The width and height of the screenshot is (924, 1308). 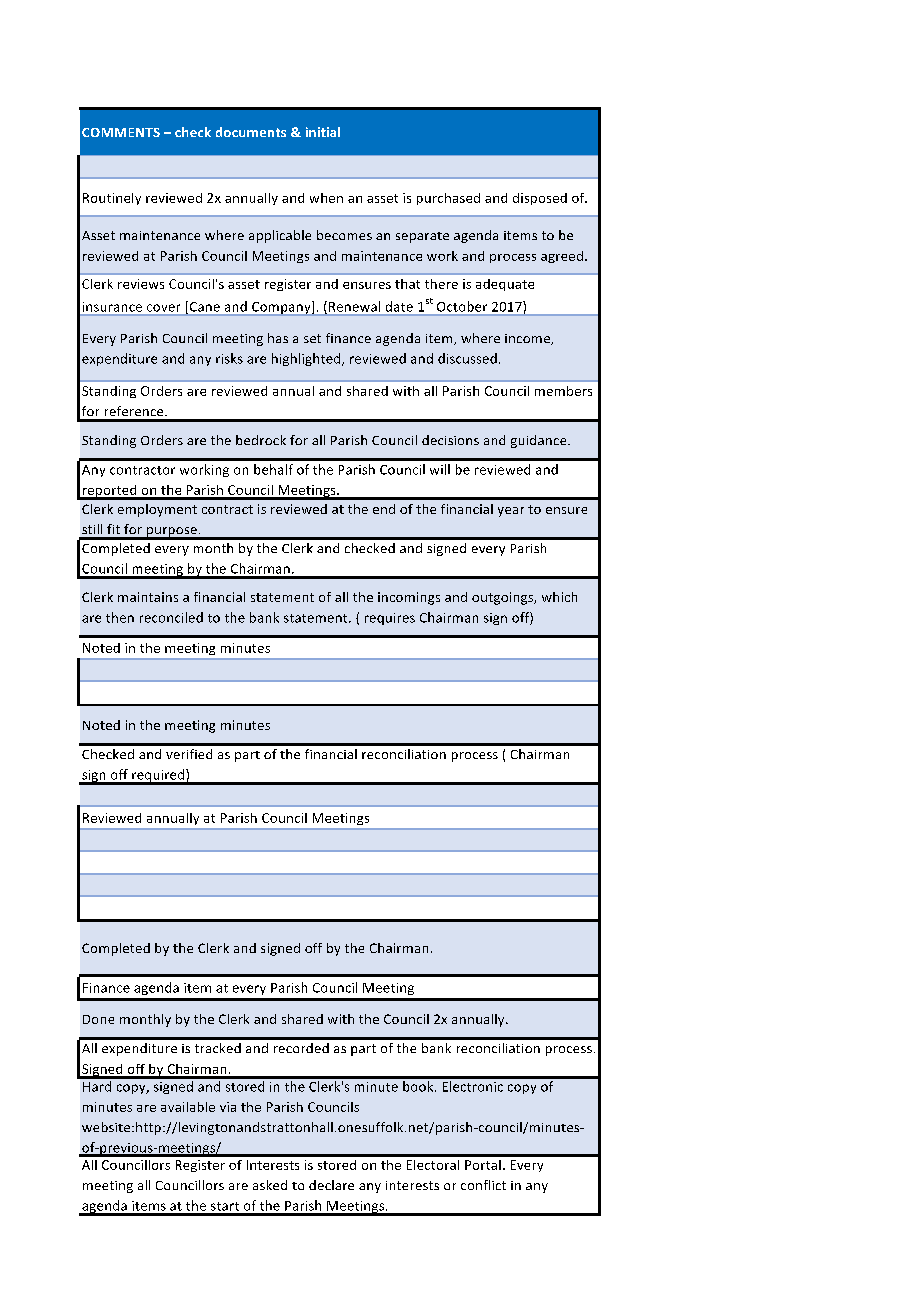 What do you see at coordinates (228, 1107) in the screenshot?
I see `via` at bounding box center [228, 1107].
